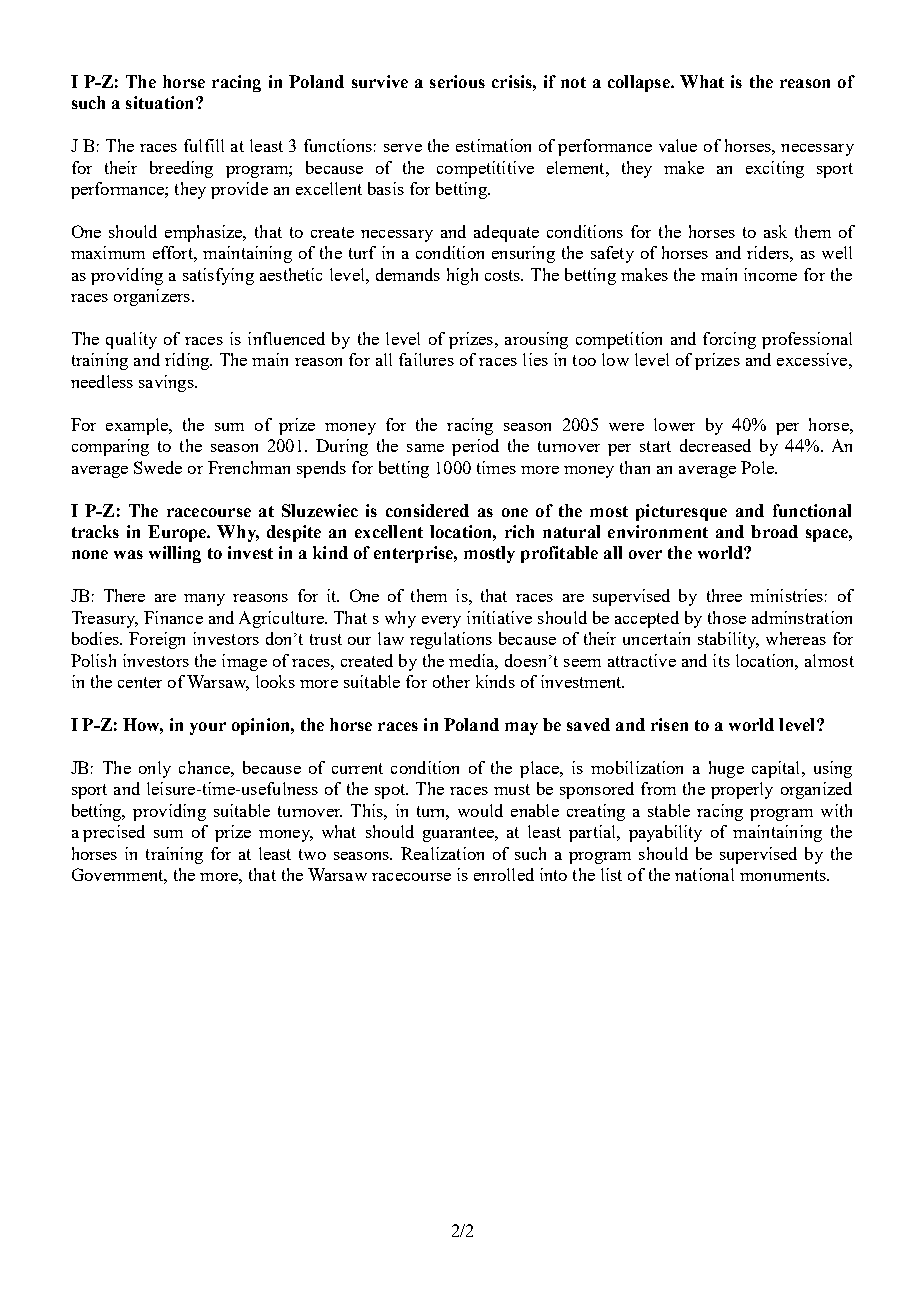  What do you see at coordinates (312, 854) in the image?
I see `two` at bounding box center [312, 854].
